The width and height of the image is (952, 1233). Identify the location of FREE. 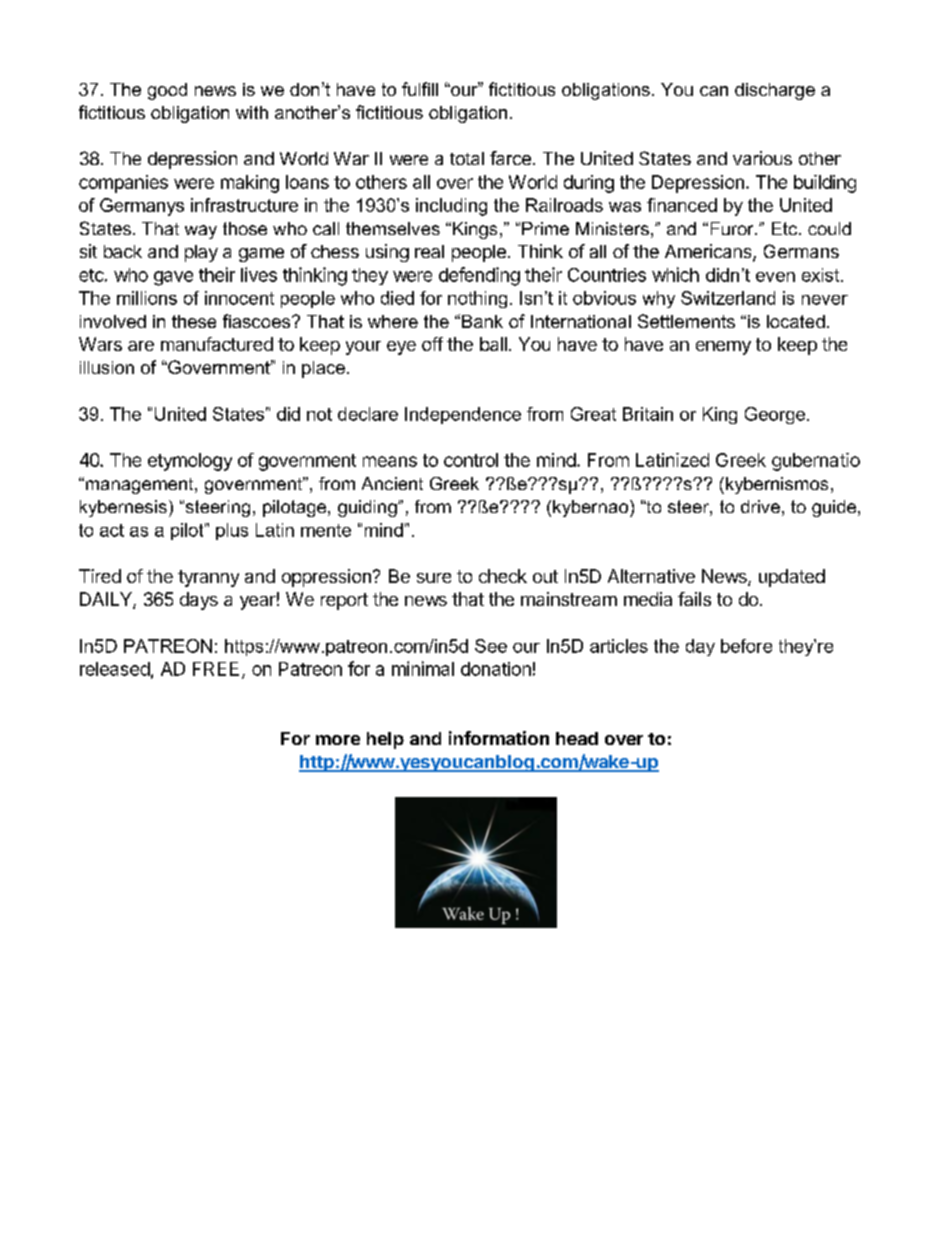
(216, 669).
